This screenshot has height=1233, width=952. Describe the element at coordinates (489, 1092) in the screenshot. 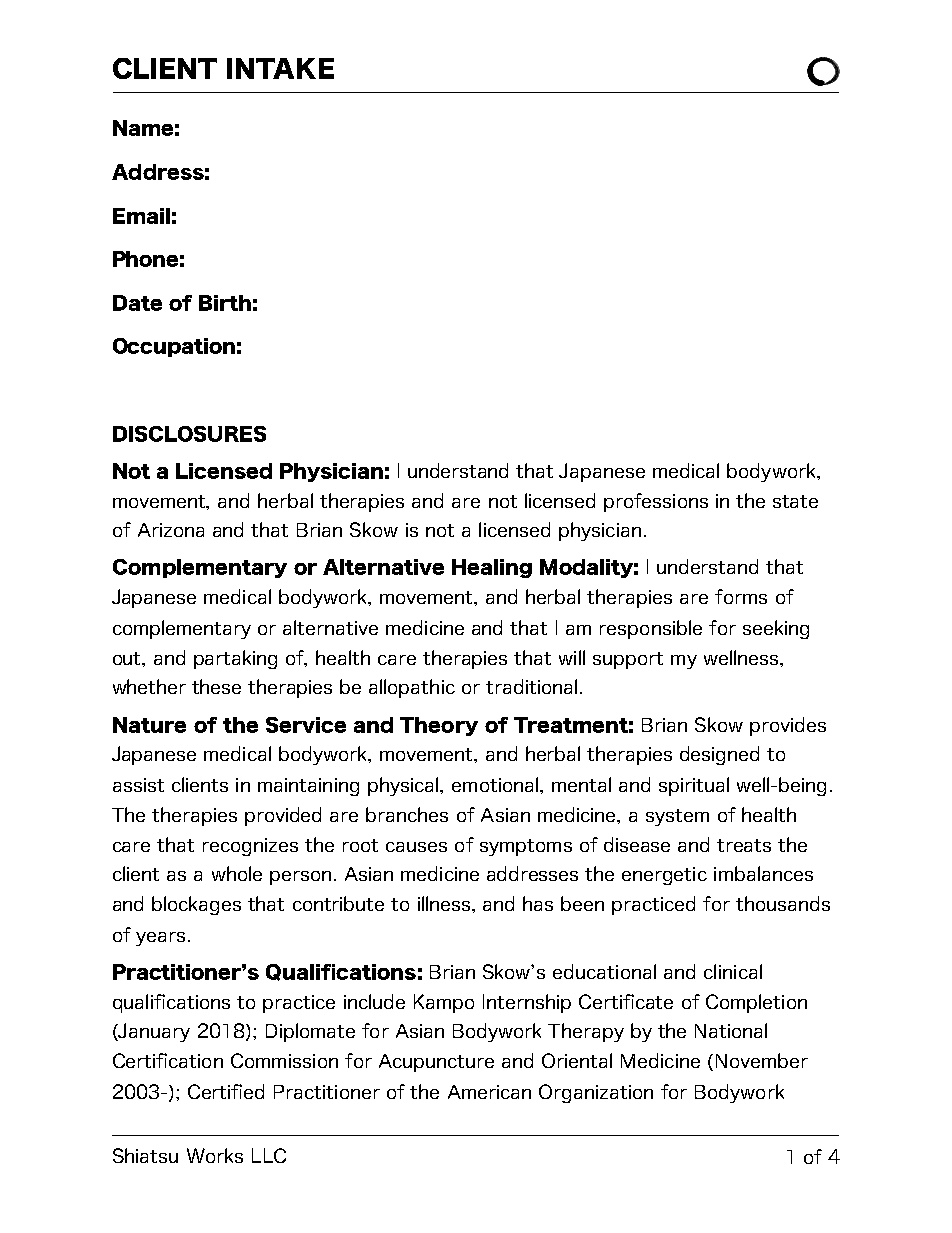

I see `American` at that location.
